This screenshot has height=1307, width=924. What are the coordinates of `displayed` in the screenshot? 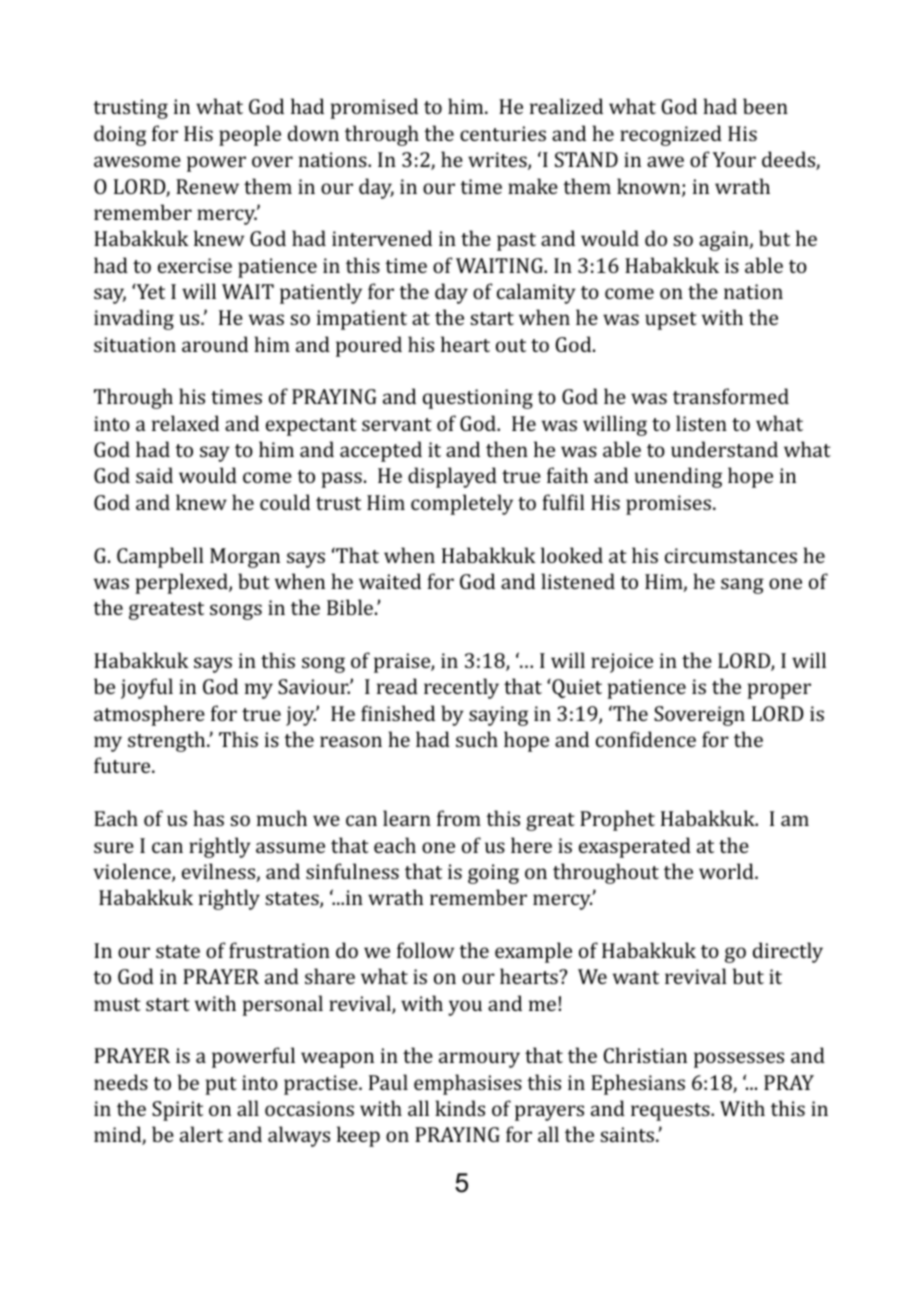 It's located at (452, 477).
